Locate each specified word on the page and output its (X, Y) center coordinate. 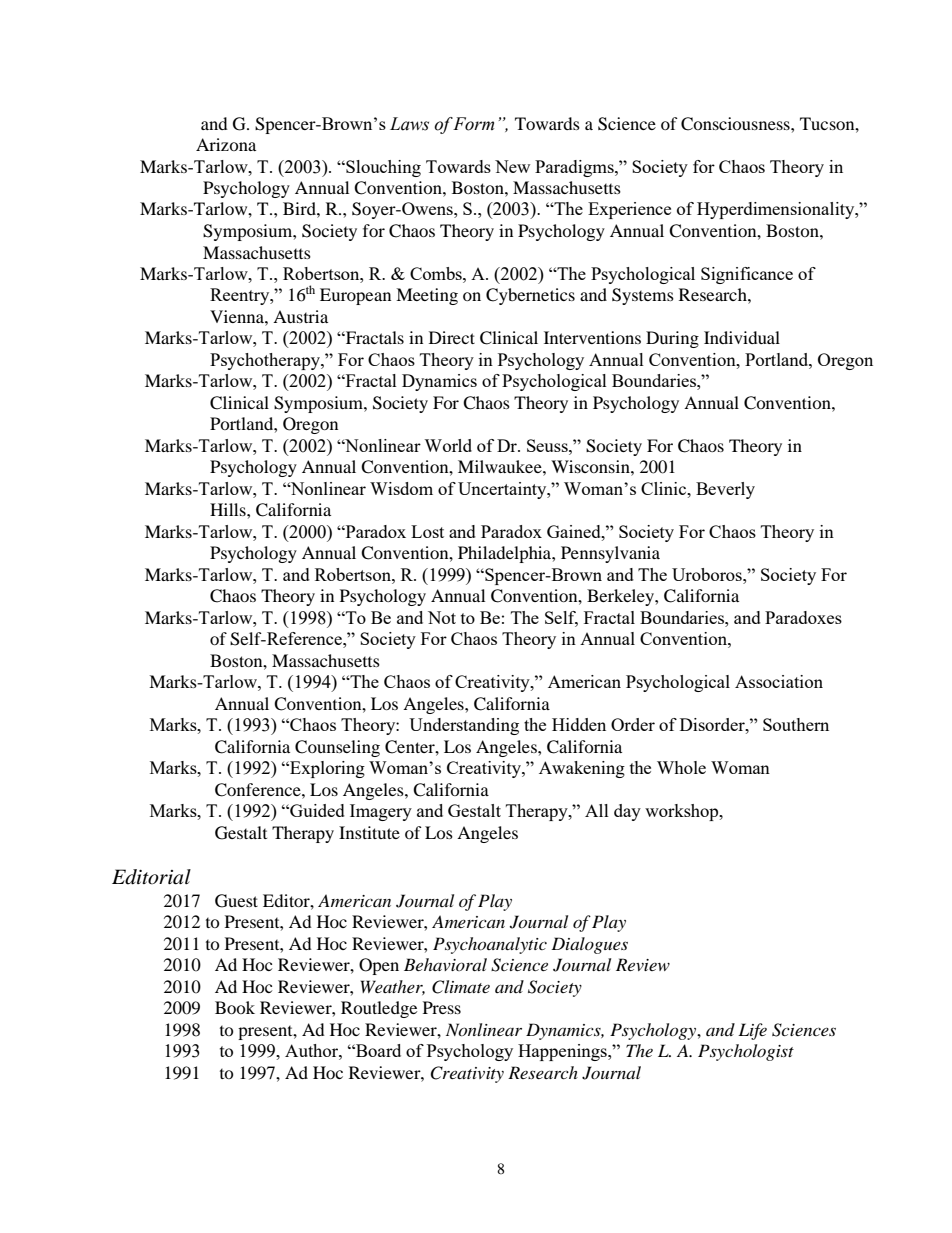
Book (235, 1007)
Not (442, 617)
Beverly (725, 490)
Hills (229, 509)
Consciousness (736, 124)
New (512, 166)
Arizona (226, 144)
